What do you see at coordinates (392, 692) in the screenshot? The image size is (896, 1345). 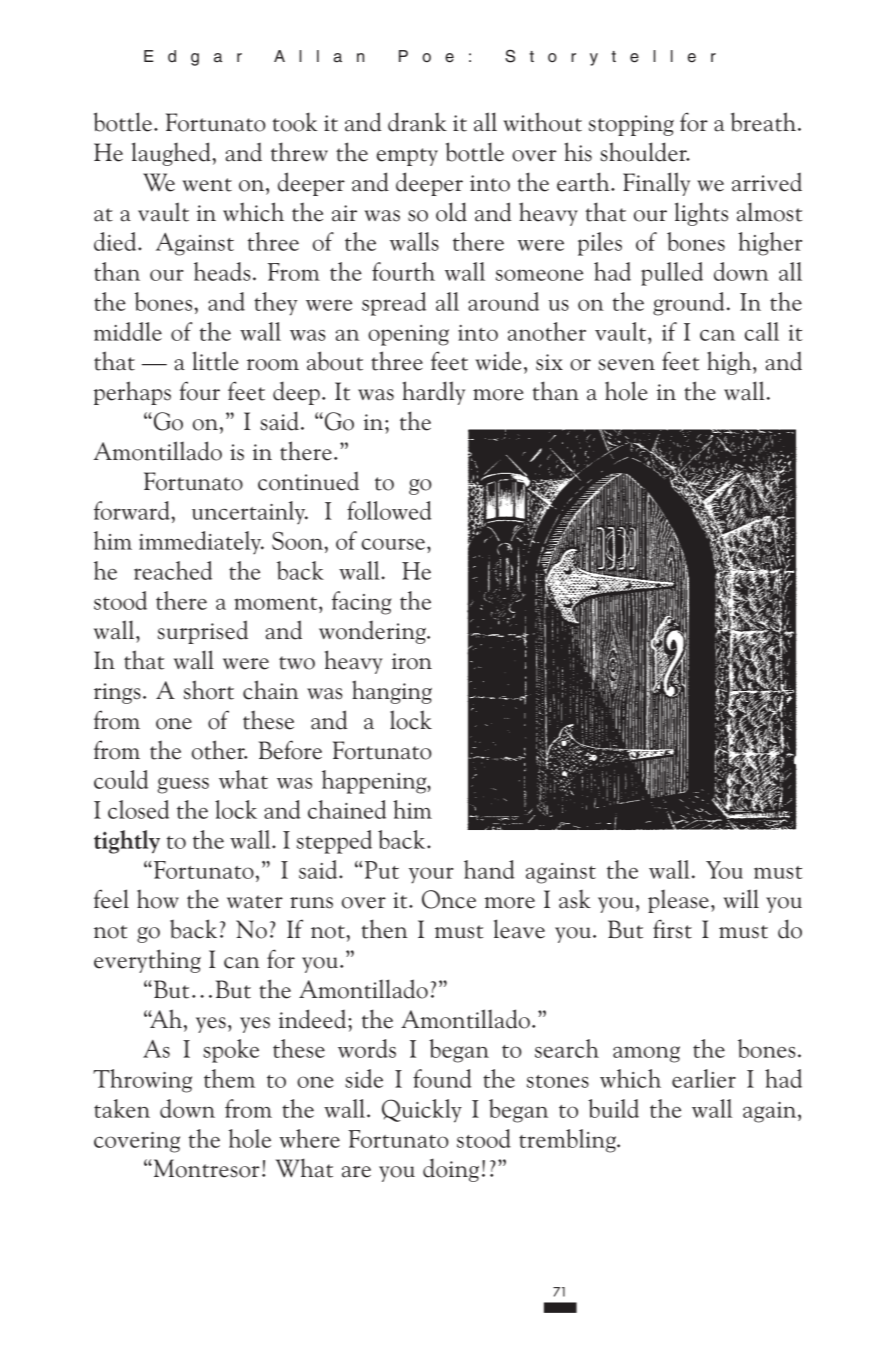 I see `hanging` at bounding box center [392, 692].
